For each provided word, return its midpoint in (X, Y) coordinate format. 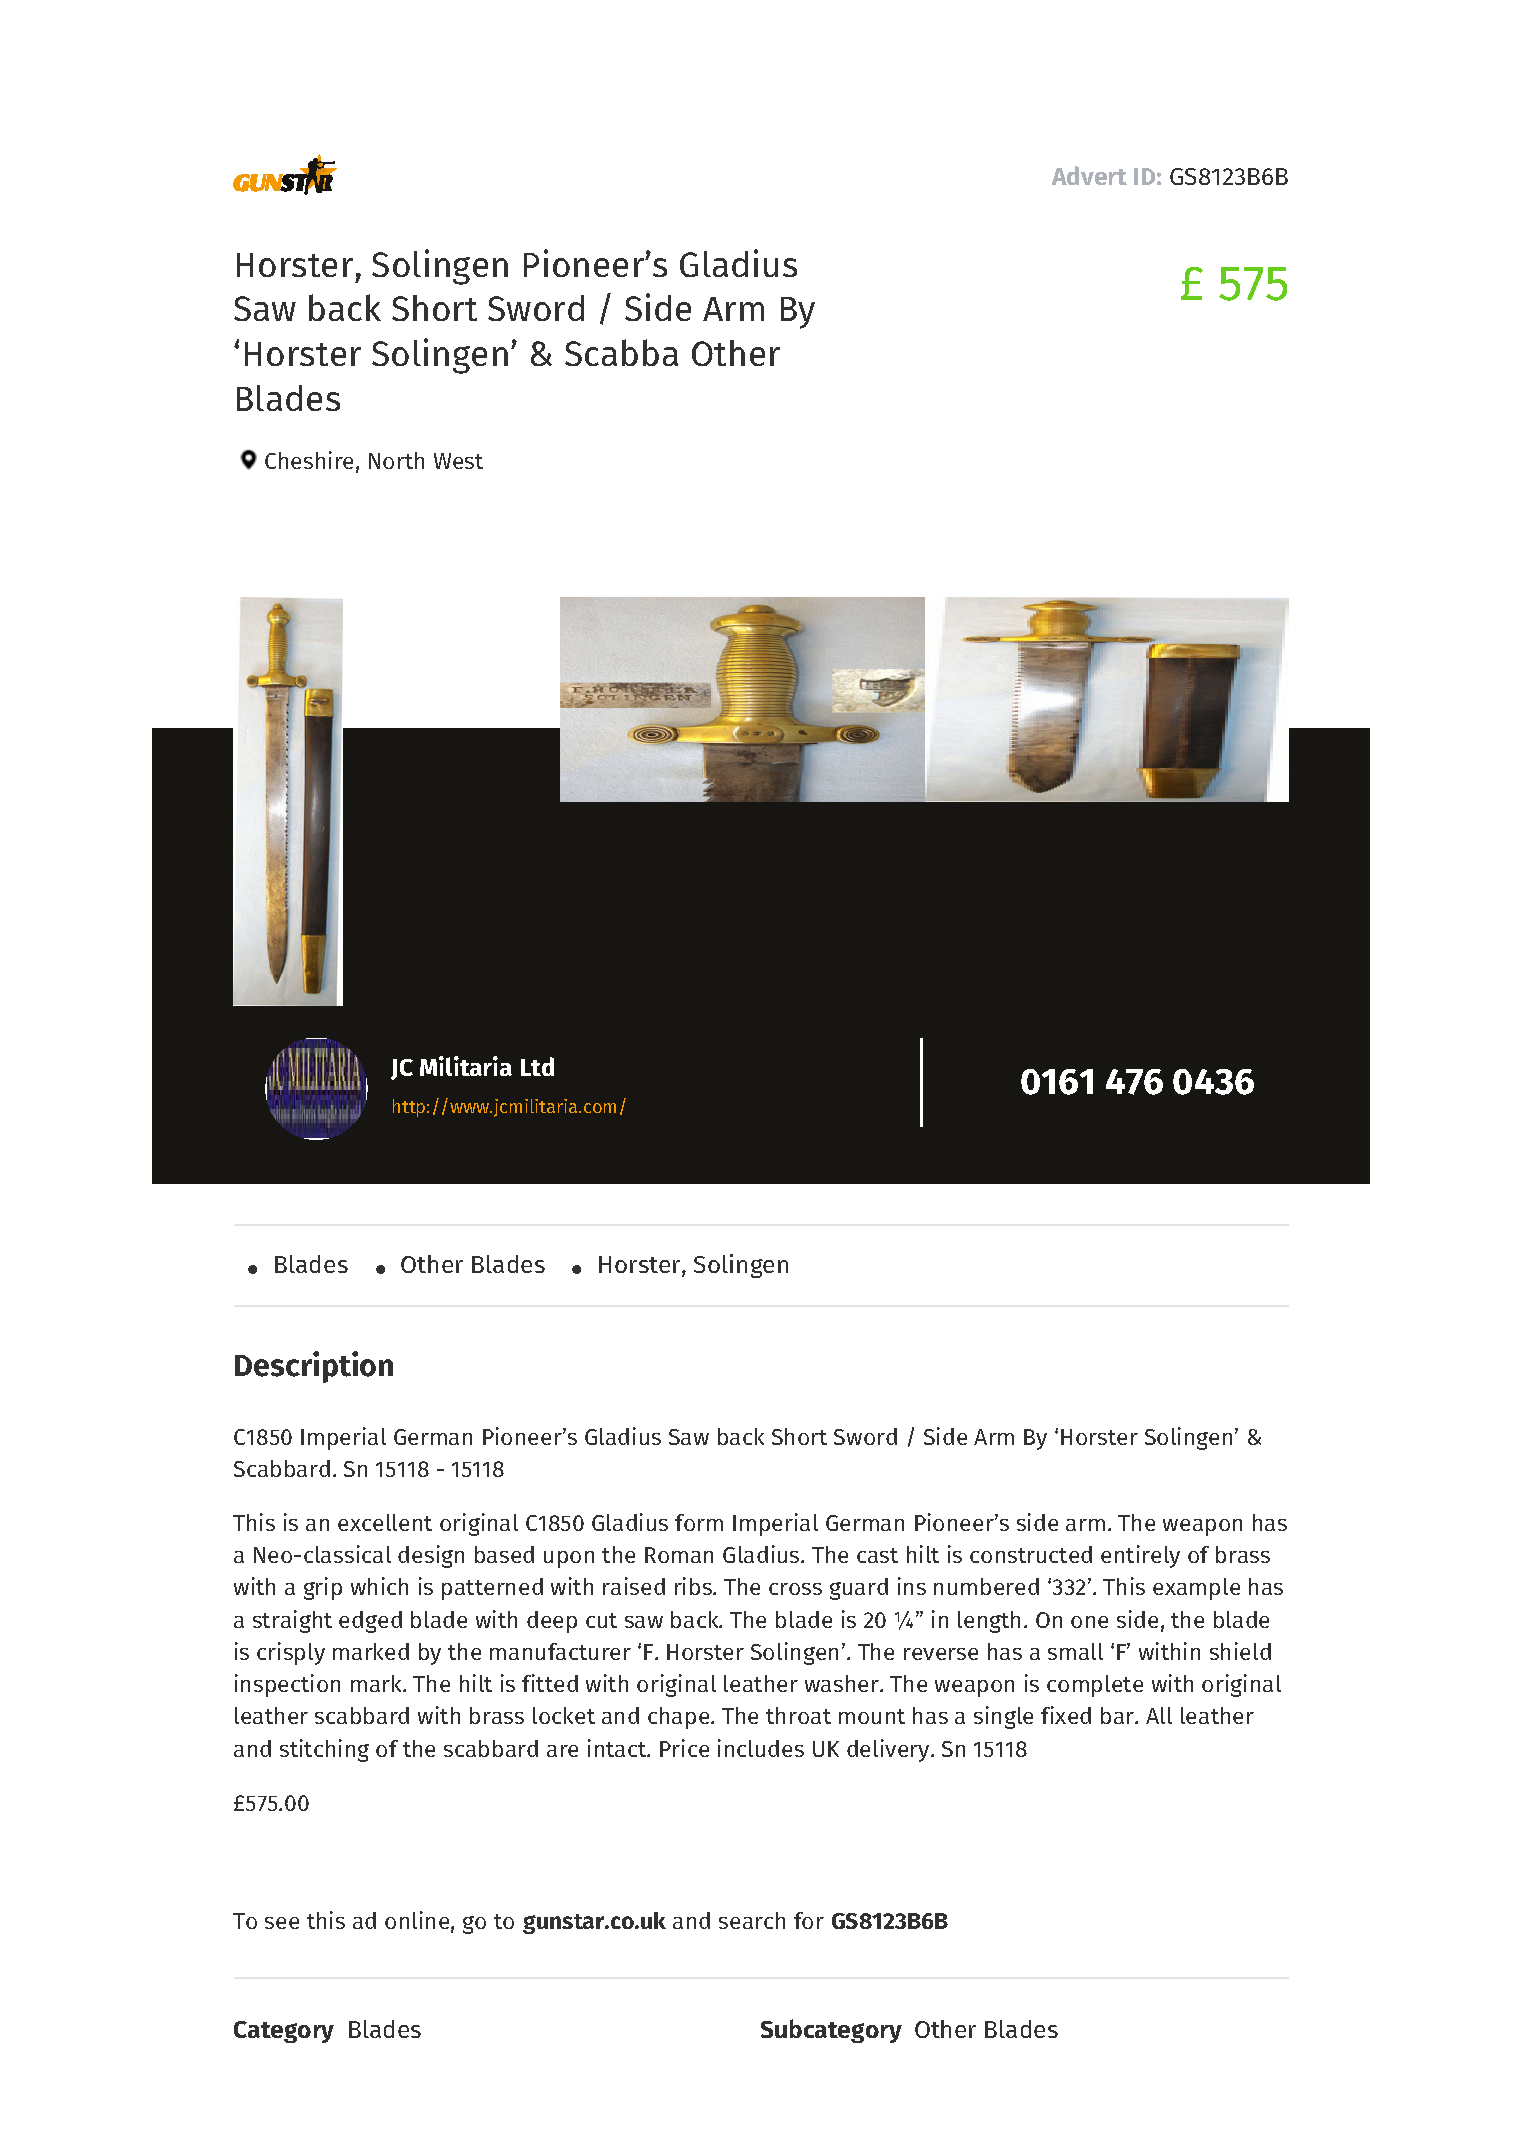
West (458, 461)
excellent (385, 1522)
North (396, 460)
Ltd (537, 1066)
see (282, 1923)
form (699, 1522)
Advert (1089, 175)
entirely (1140, 1556)
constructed (1031, 1554)
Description (314, 1367)
